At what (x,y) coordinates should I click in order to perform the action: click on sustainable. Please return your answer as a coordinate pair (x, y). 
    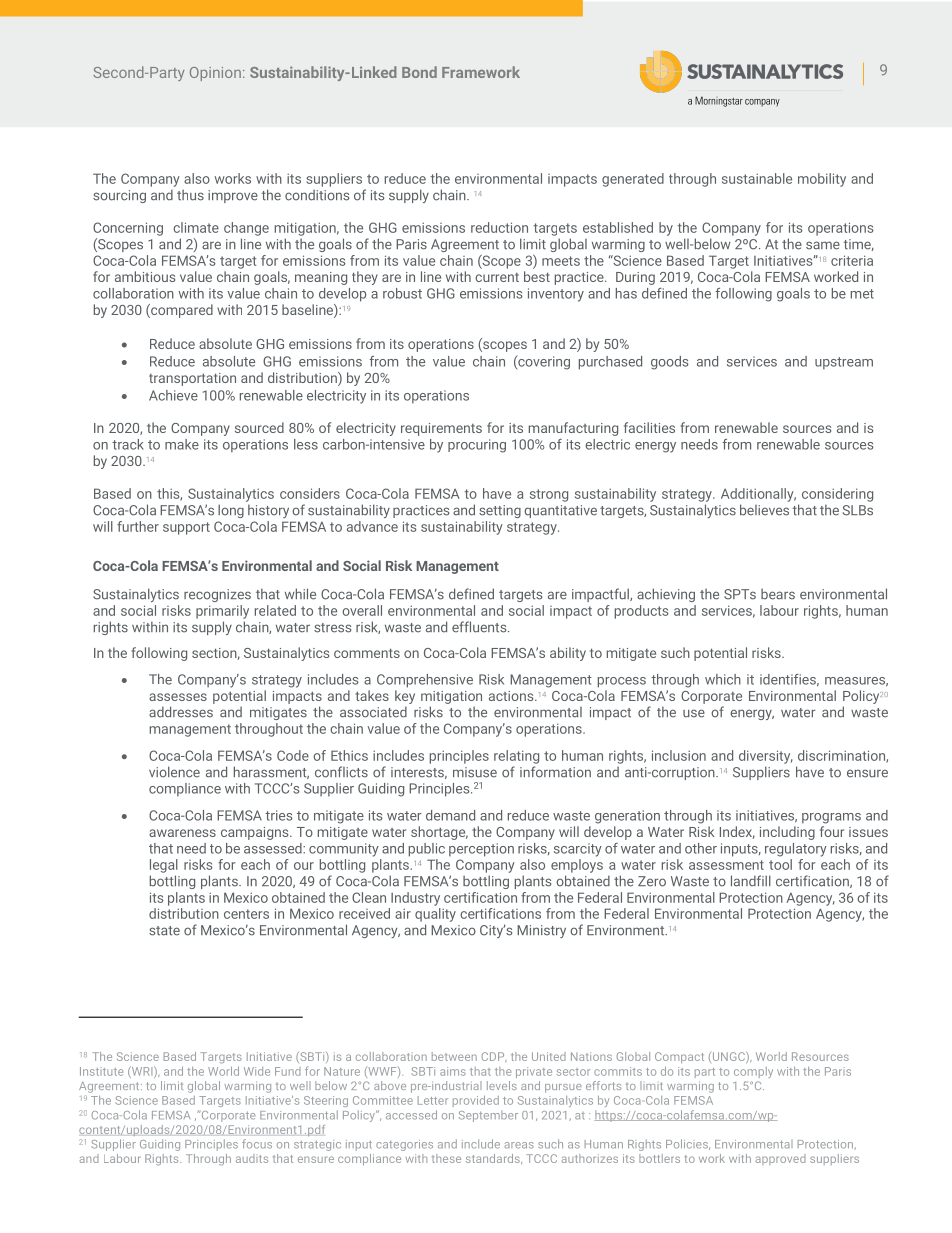
    Looking at the image, I should click on (757, 178).
